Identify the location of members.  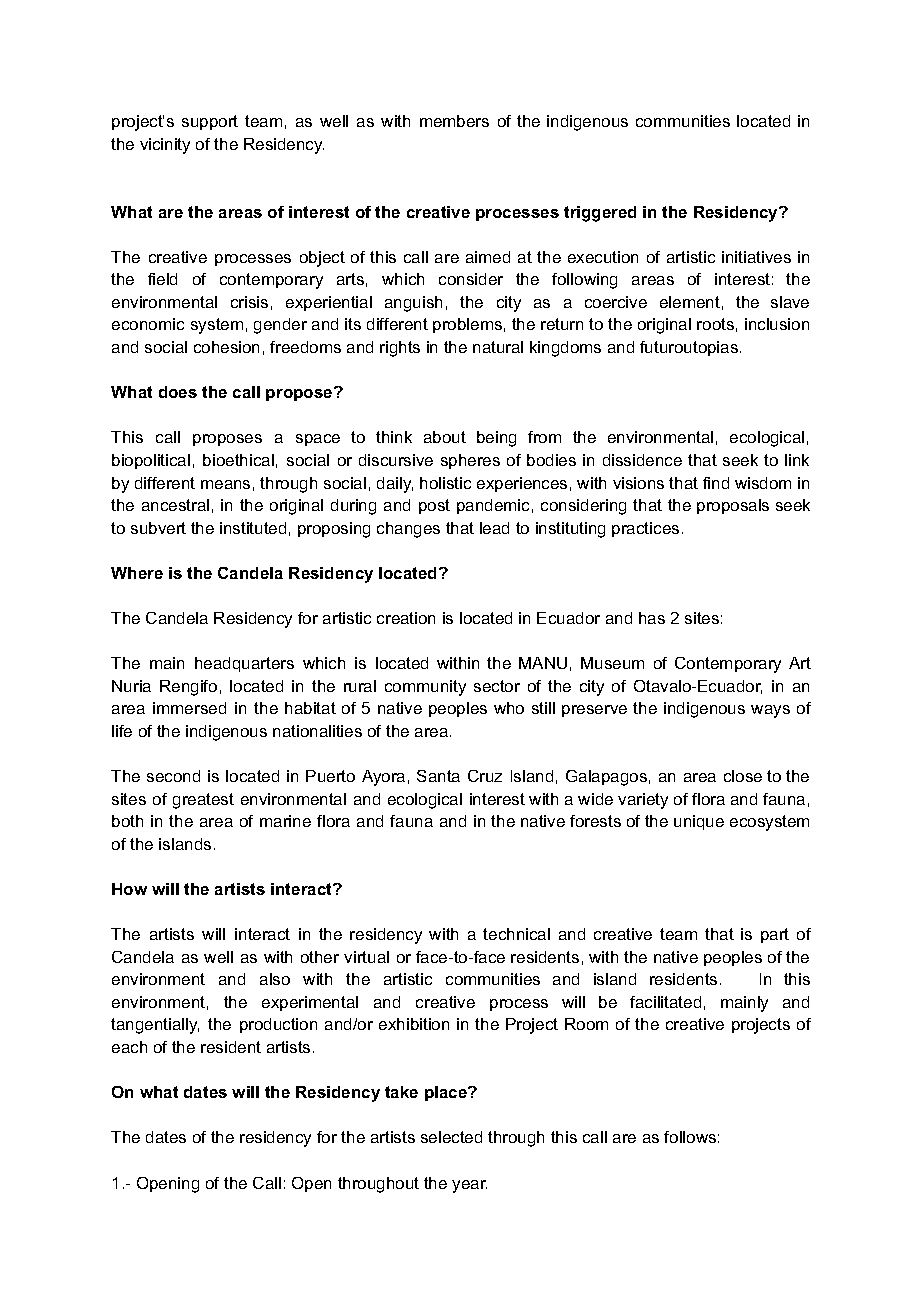
(454, 121).
